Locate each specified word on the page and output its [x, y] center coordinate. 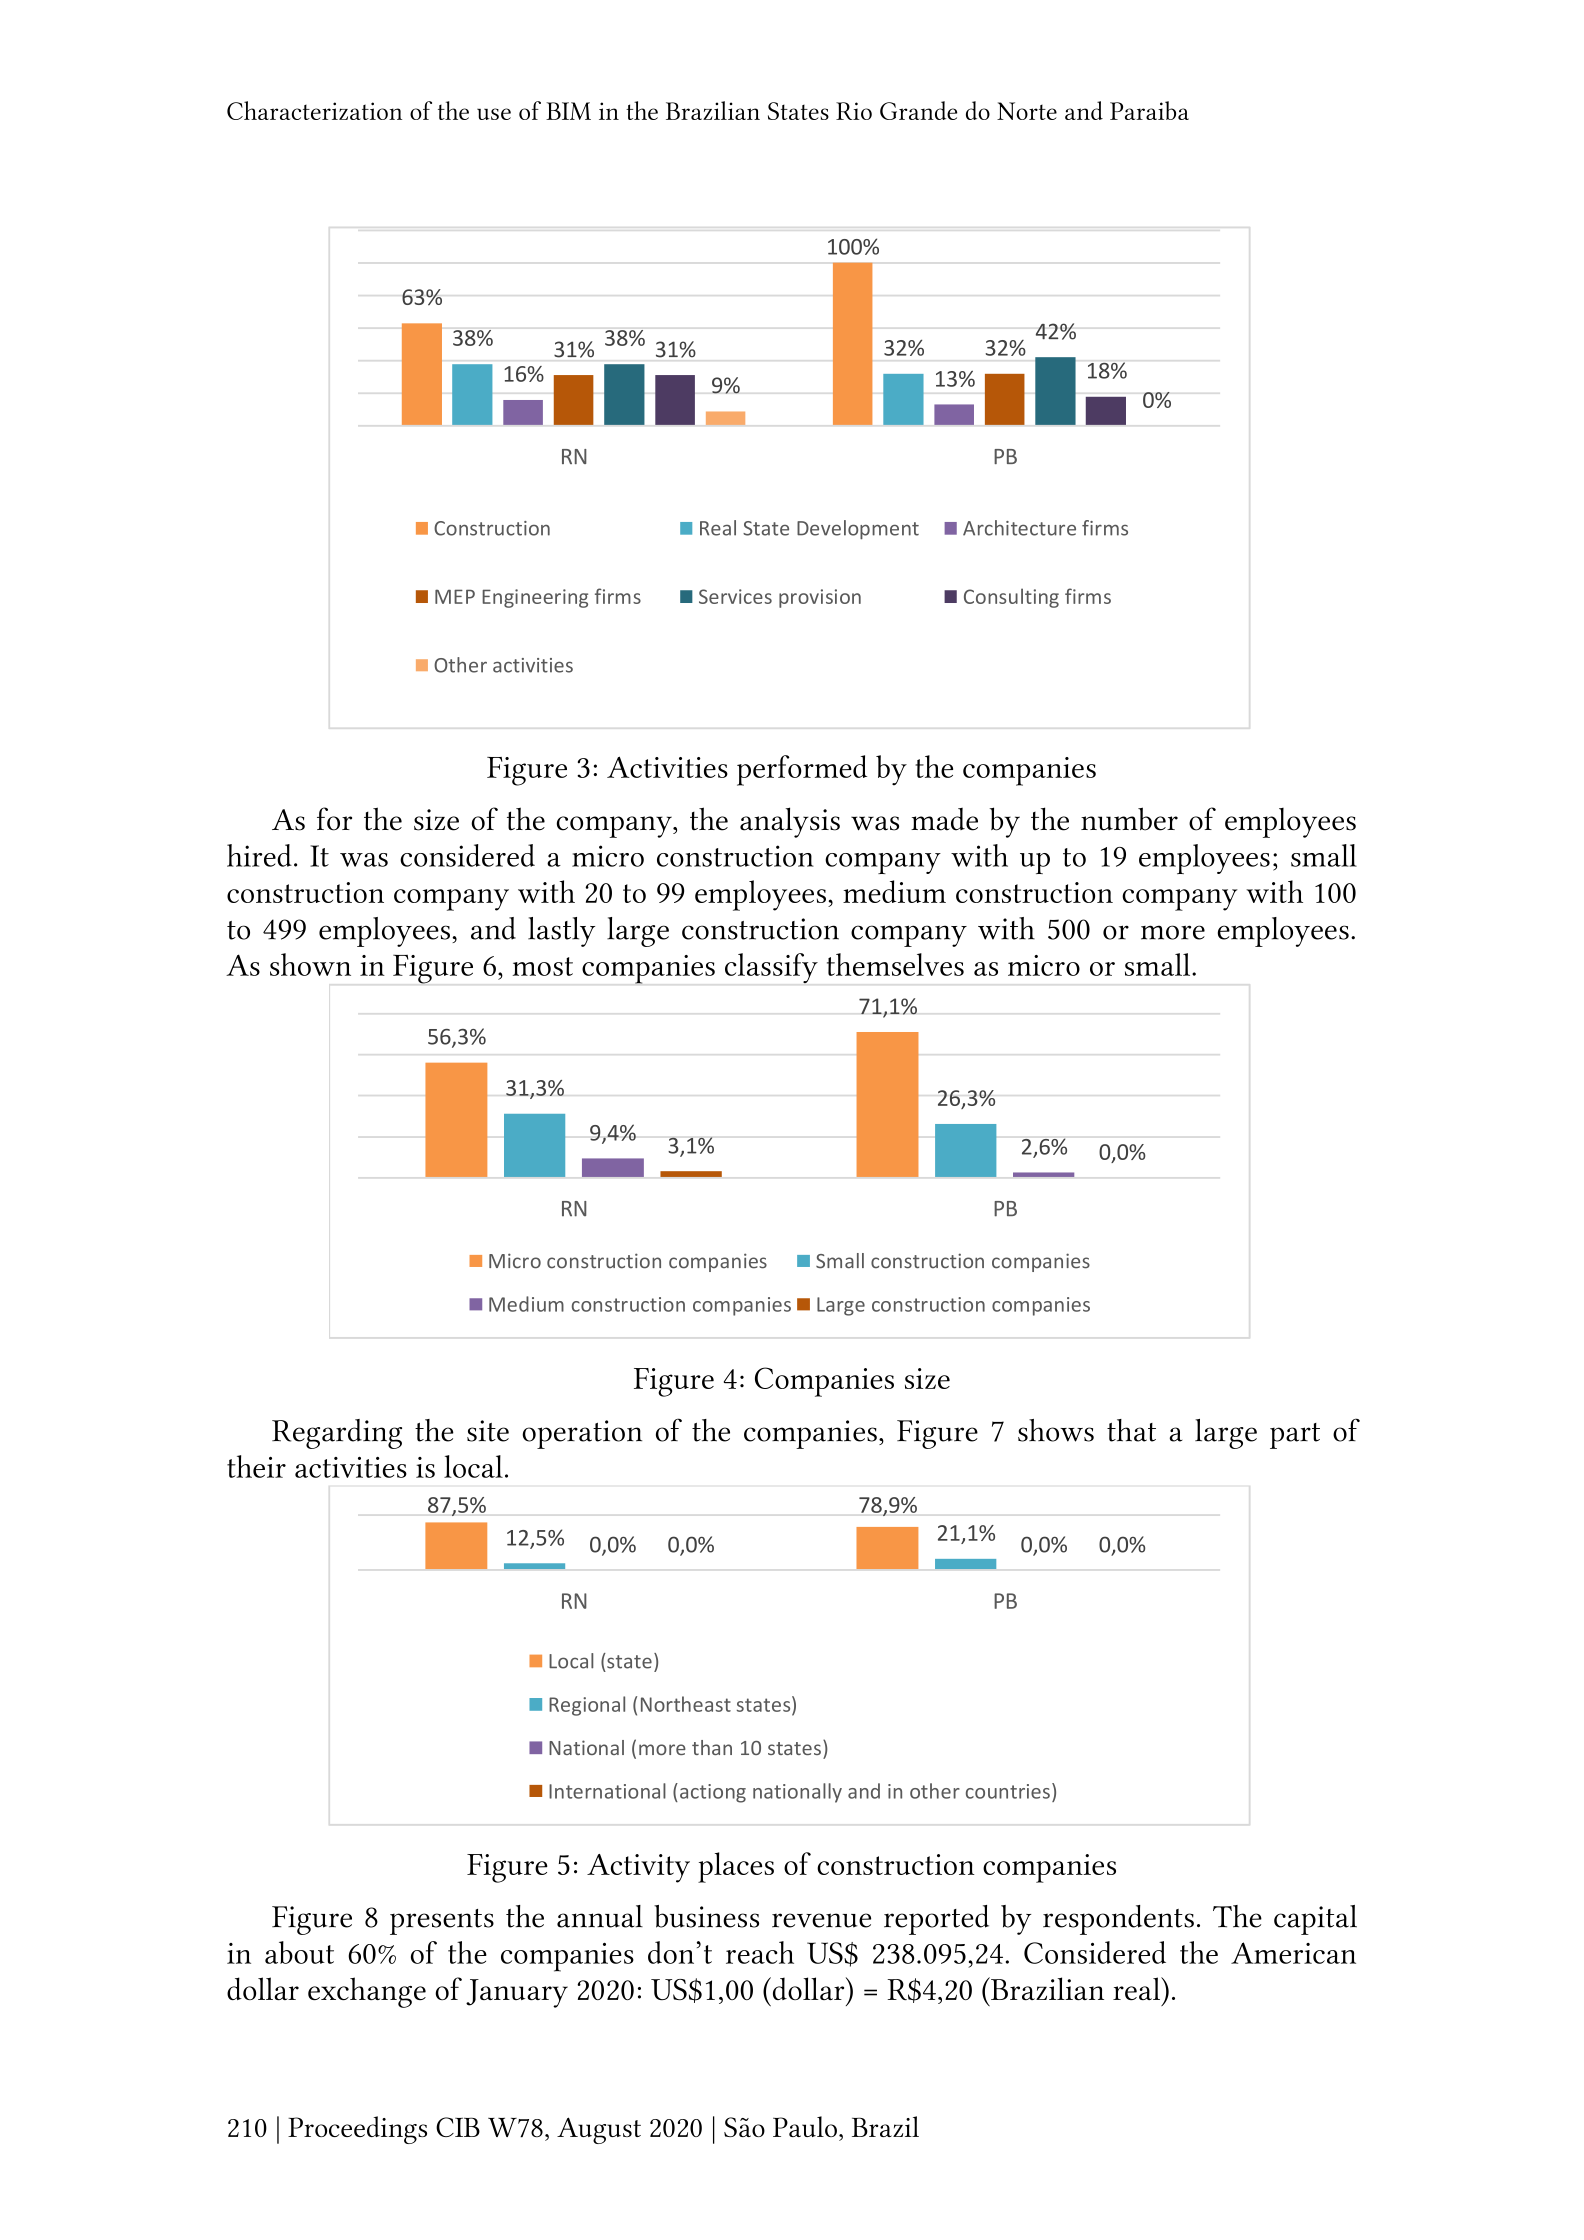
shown [310, 964]
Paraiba [1149, 110]
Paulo [805, 2126]
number [1129, 819]
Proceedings [357, 2130]
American [1293, 1953]
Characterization [314, 110]
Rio [854, 111]
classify [771, 968]
